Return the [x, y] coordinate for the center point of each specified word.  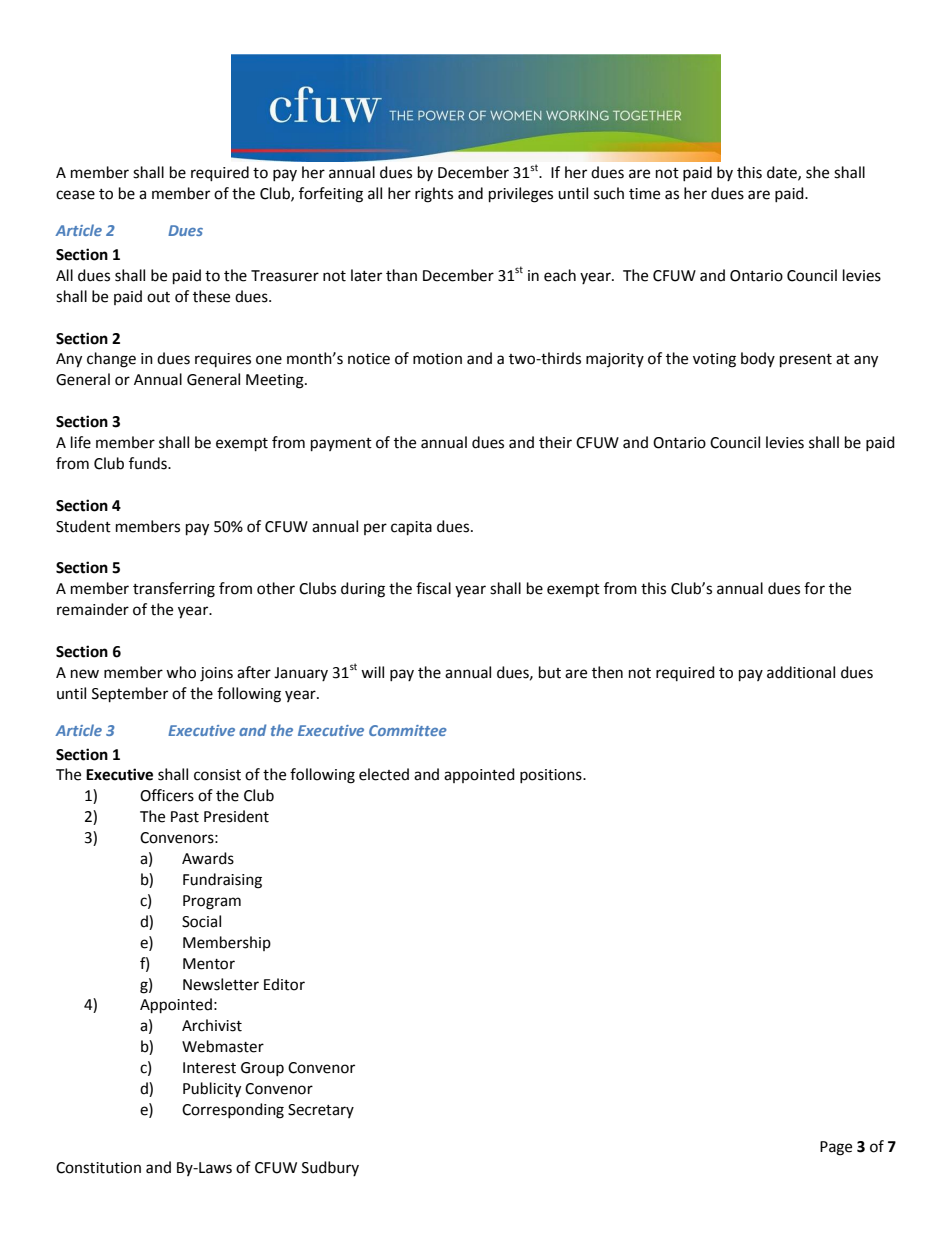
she [817, 172]
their [555, 442]
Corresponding [233, 1111]
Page [836, 1148]
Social [201, 921]
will [372, 672]
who [181, 672]
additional [801, 672]
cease [75, 195]
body [758, 359]
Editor [284, 984]
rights [434, 195]
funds [149, 463]
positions [552, 776]
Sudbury [330, 1168]
